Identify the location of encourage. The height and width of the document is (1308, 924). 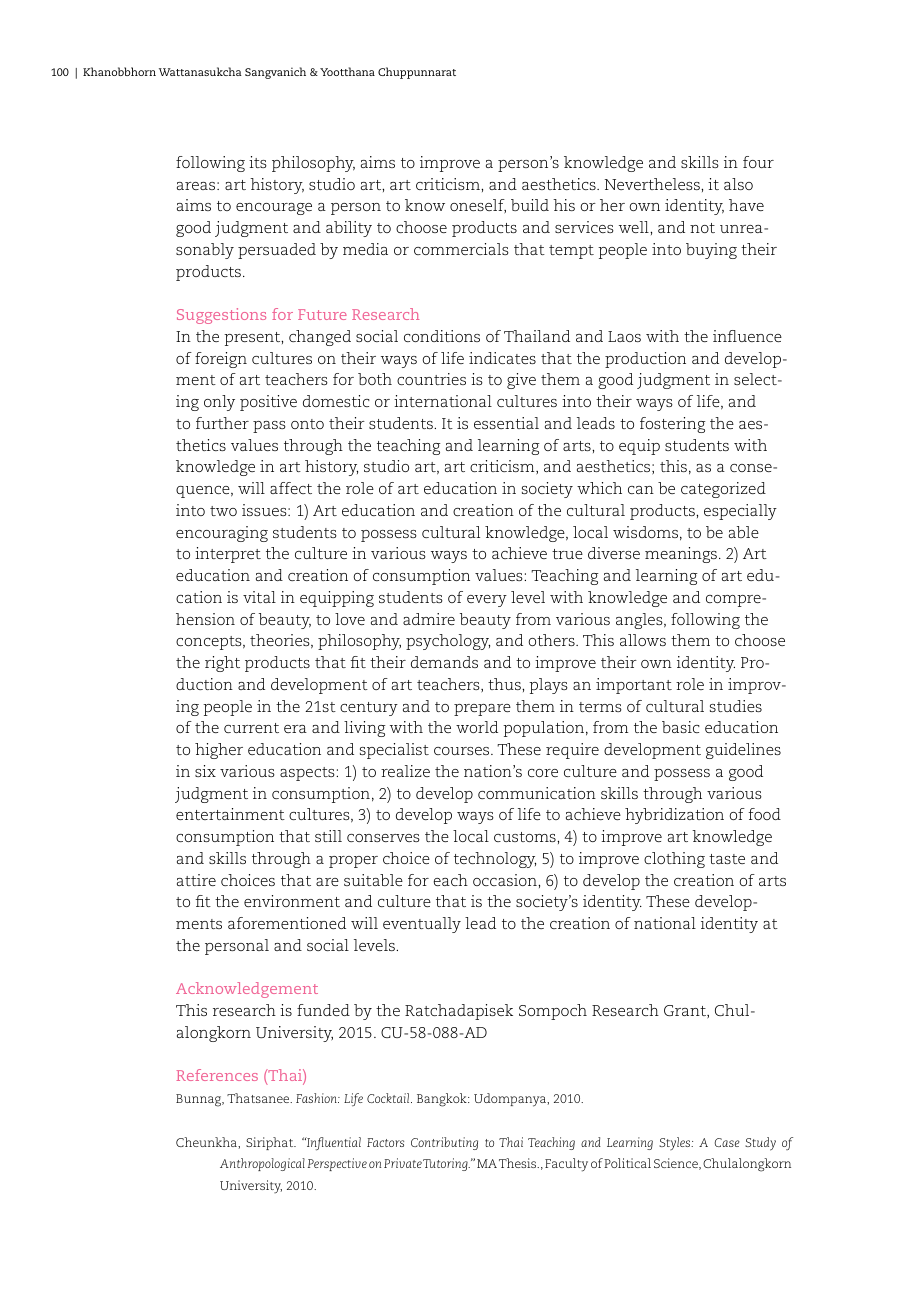
(274, 209).
